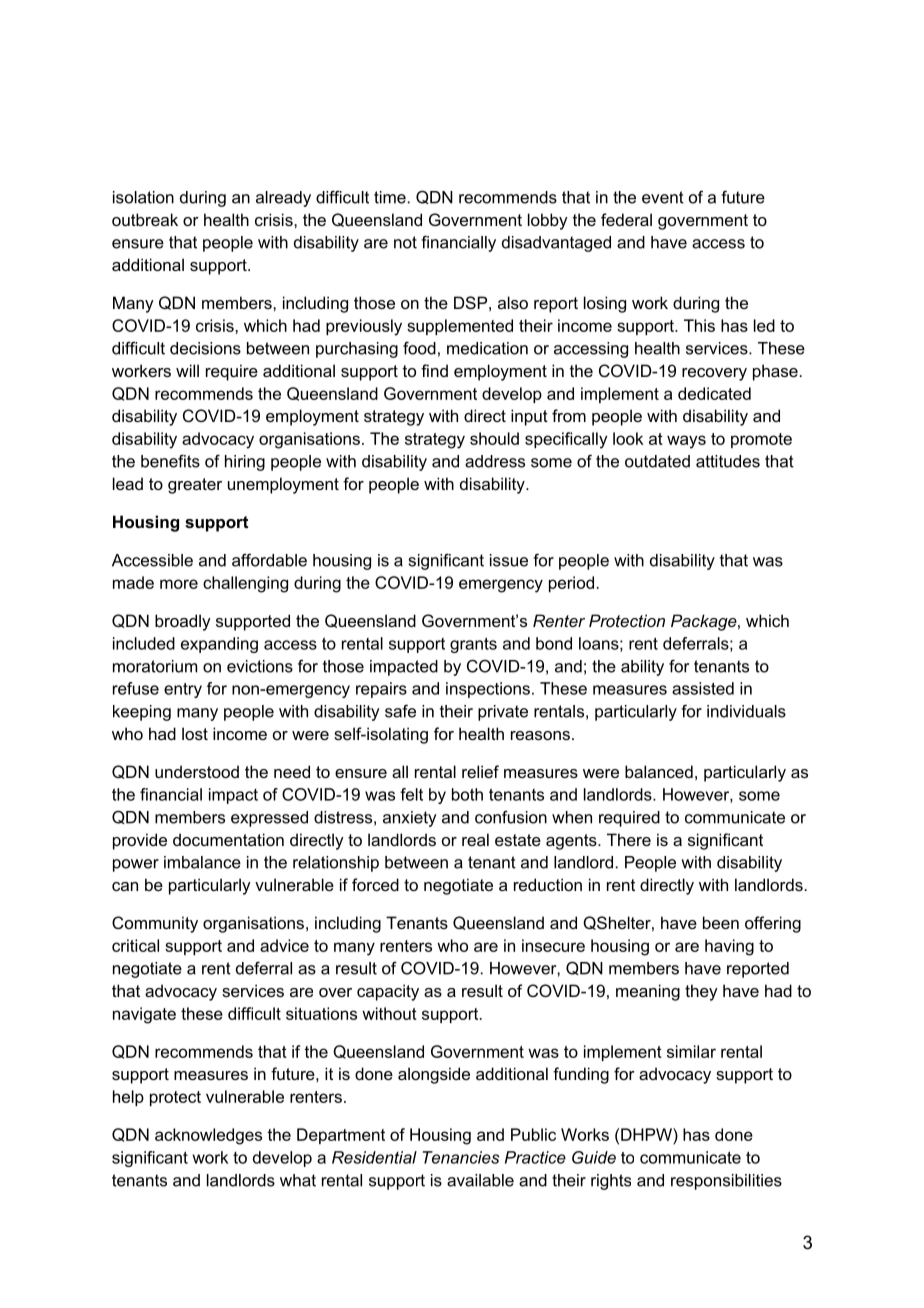 This screenshot has width=924, height=1308. I want to click on address, so click(495, 461).
